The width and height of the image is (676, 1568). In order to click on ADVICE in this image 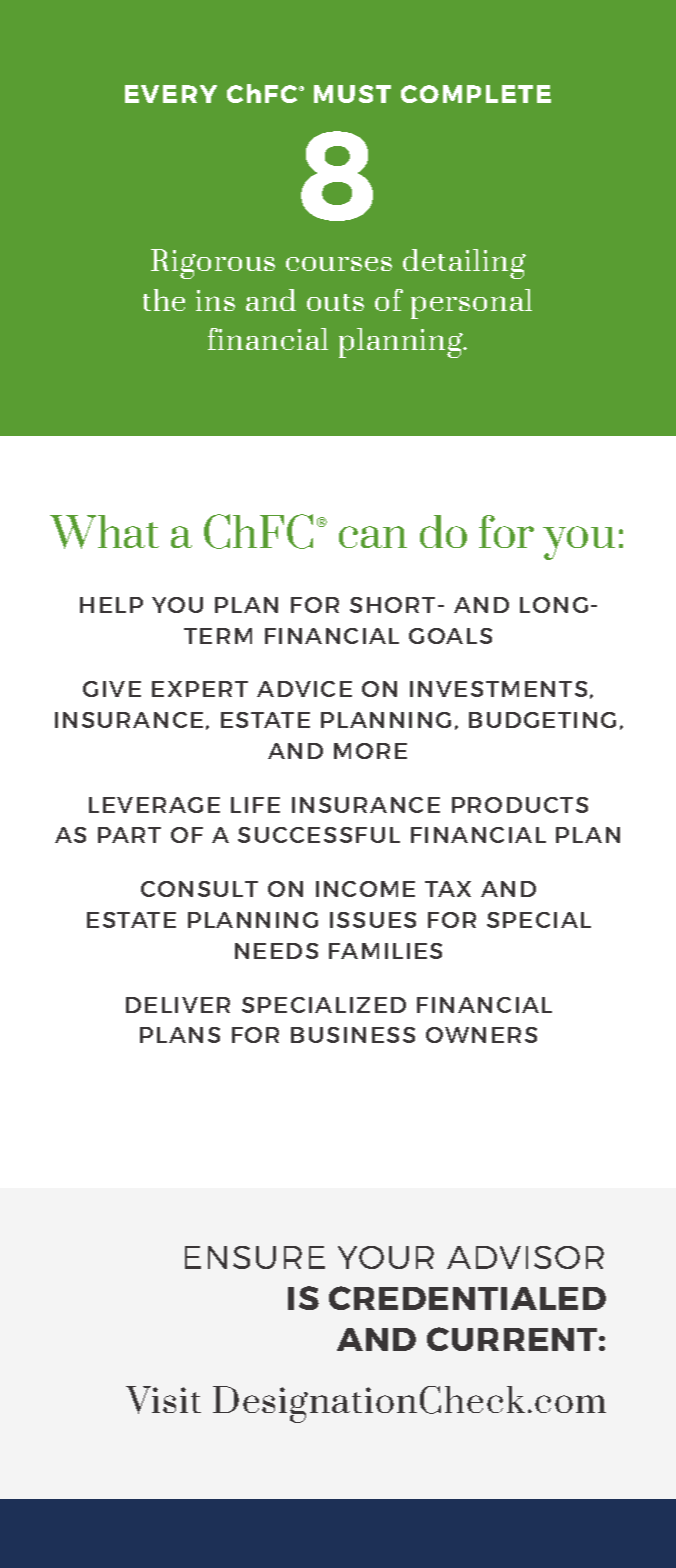, I will do `click(304, 689)`.
